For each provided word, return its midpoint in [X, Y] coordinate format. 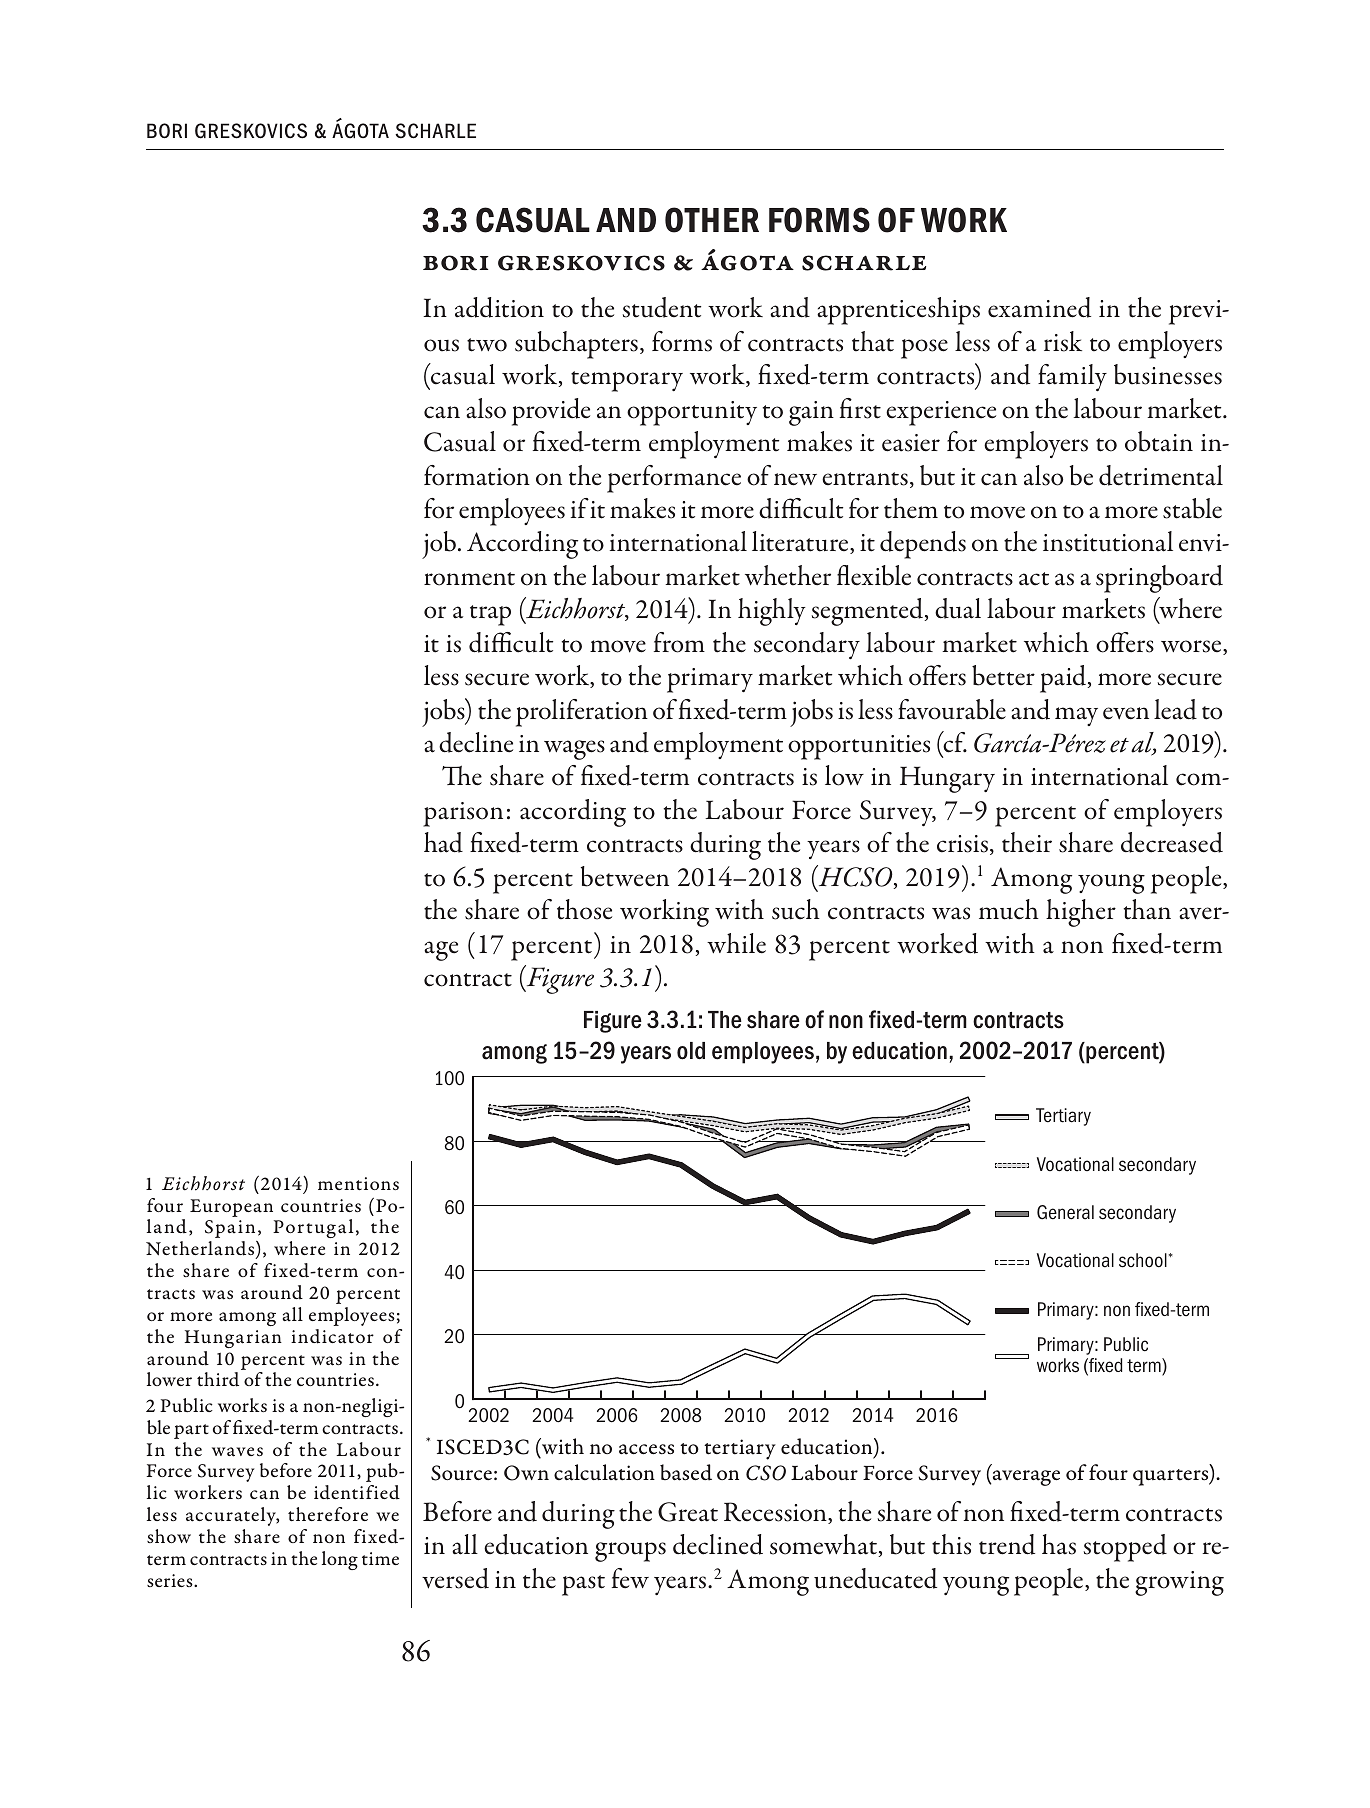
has [1059, 1544]
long [340, 1560]
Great [688, 1512]
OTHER [712, 220]
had [443, 842]
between [625, 876]
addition [499, 307]
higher [1081, 913]
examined [1039, 307]
